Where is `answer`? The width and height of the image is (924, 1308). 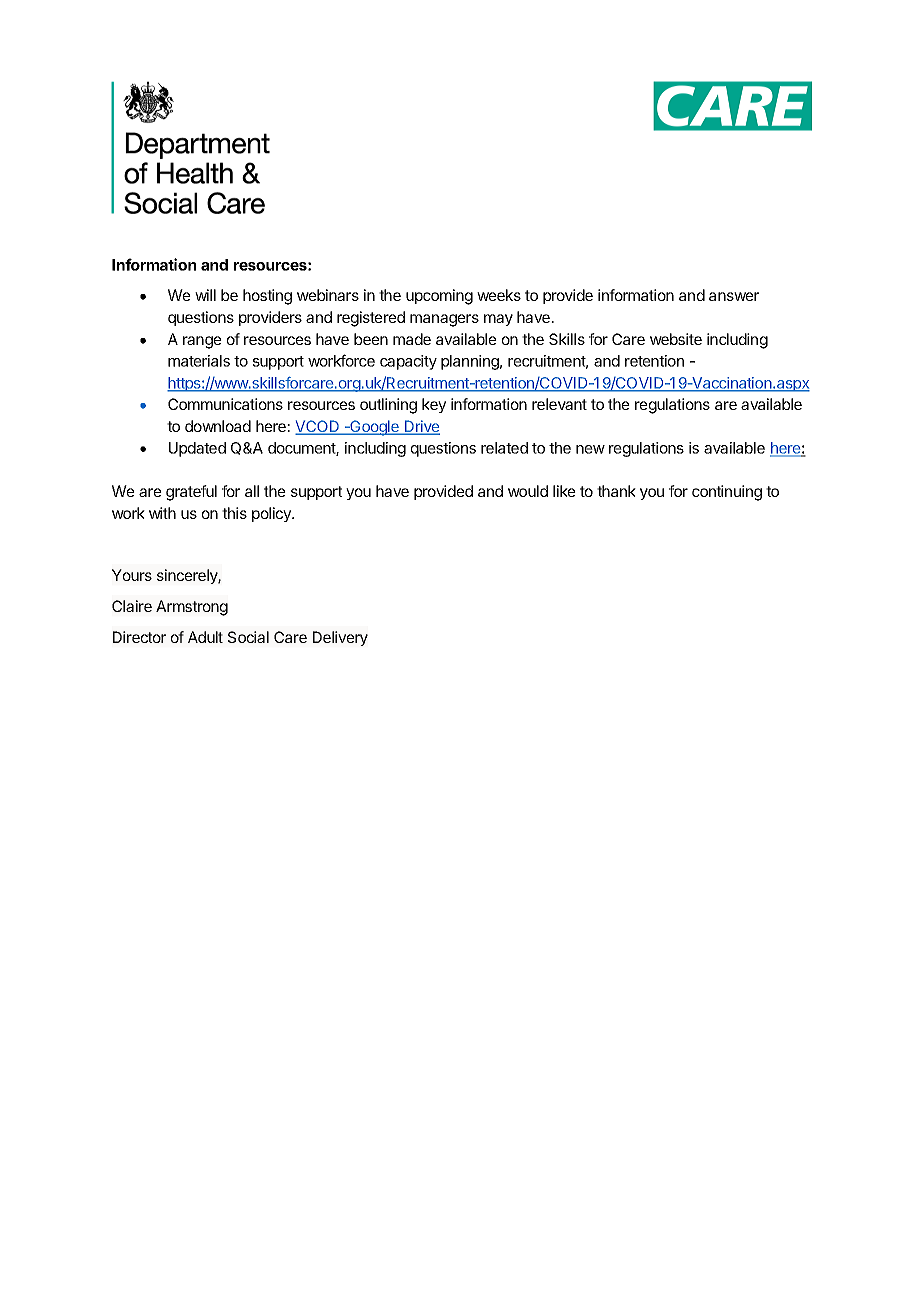 answer is located at coordinates (734, 296).
